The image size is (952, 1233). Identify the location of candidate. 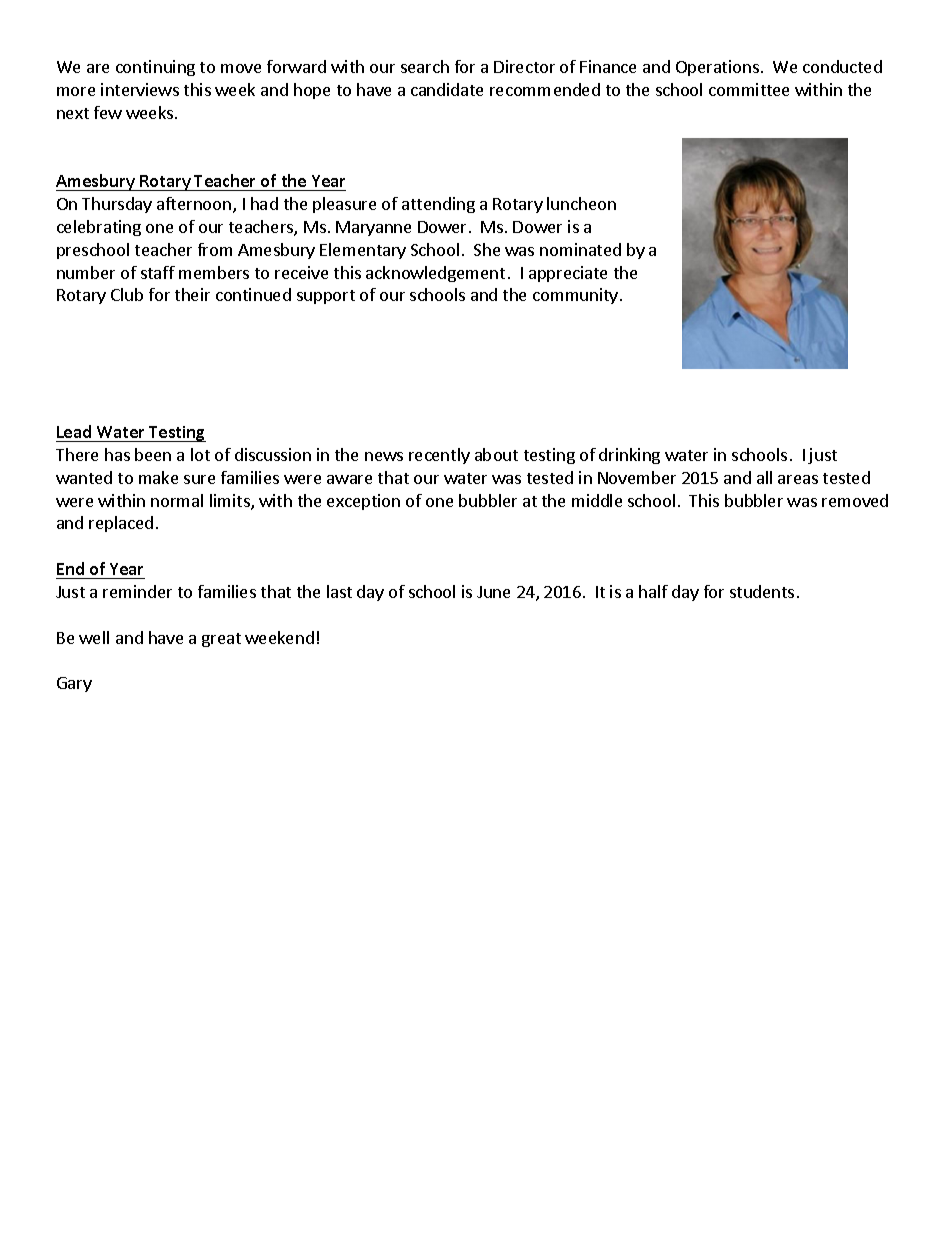
(447, 89).
